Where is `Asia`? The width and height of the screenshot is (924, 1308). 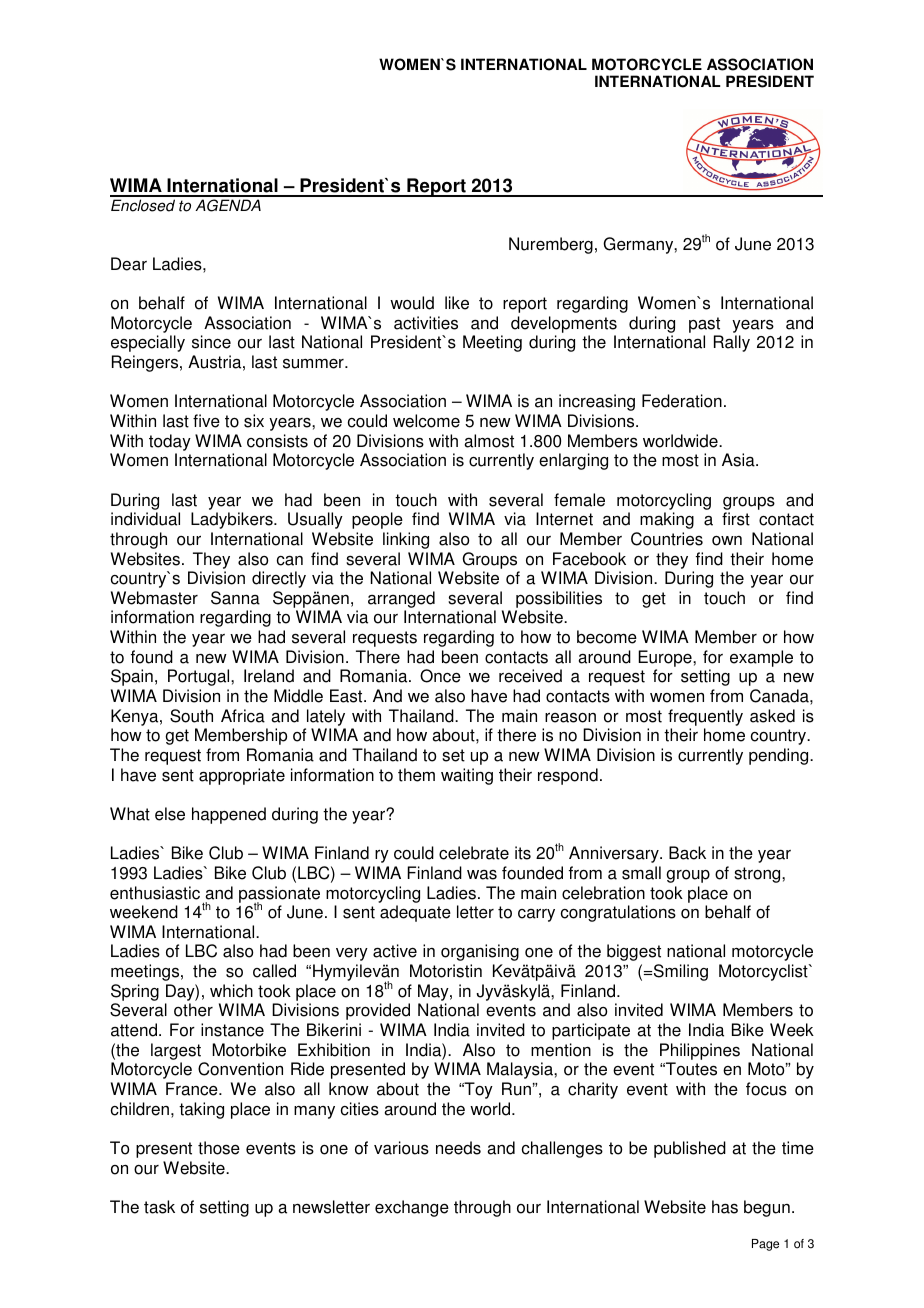 Asia is located at coordinates (739, 460).
